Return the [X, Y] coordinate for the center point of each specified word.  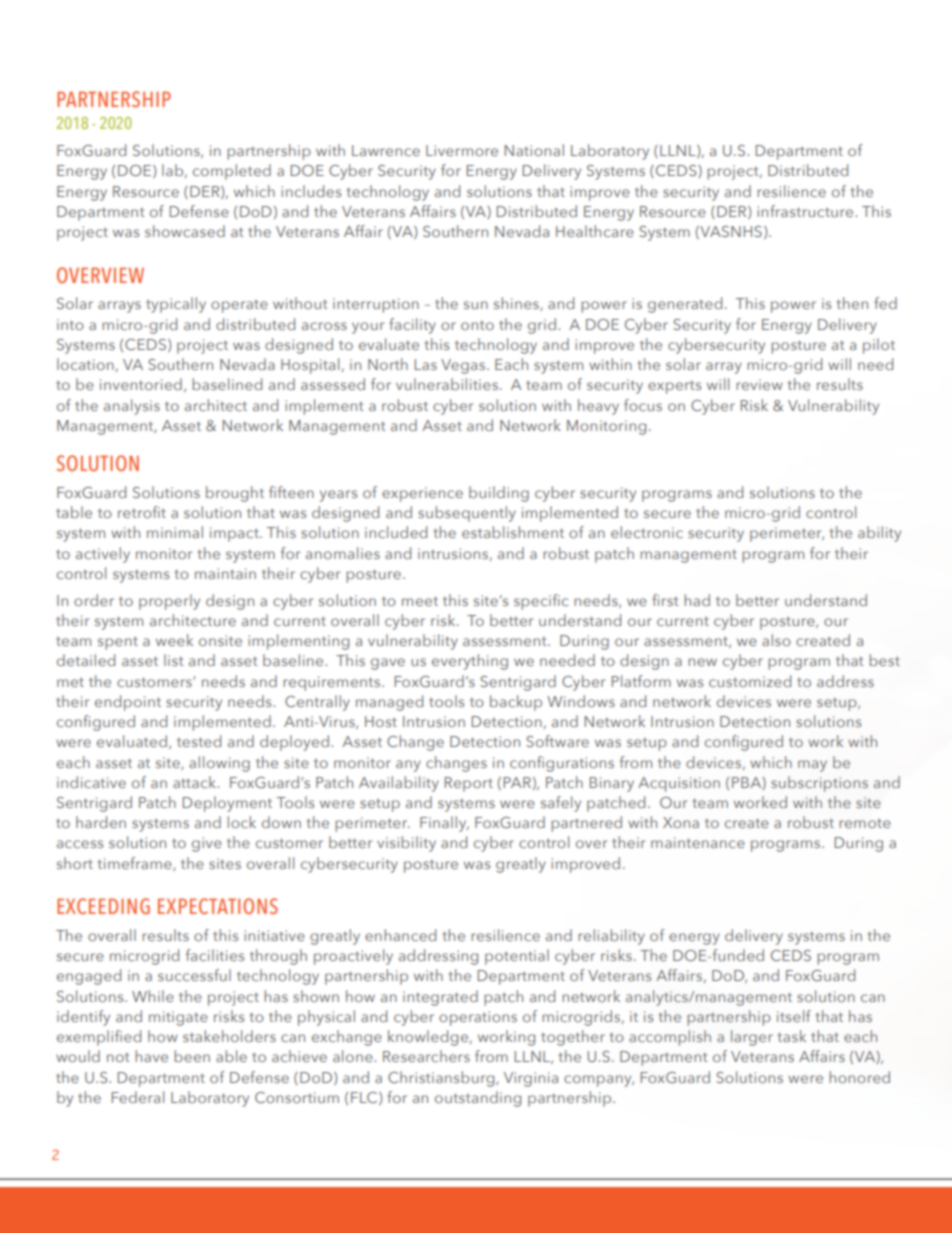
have [151, 1056]
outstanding [478, 1099]
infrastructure [806, 211]
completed [232, 172]
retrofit [142, 512]
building [499, 494]
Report [469, 784]
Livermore [462, 150]
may [812, 766]
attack [195, 782]
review [759, 384]
